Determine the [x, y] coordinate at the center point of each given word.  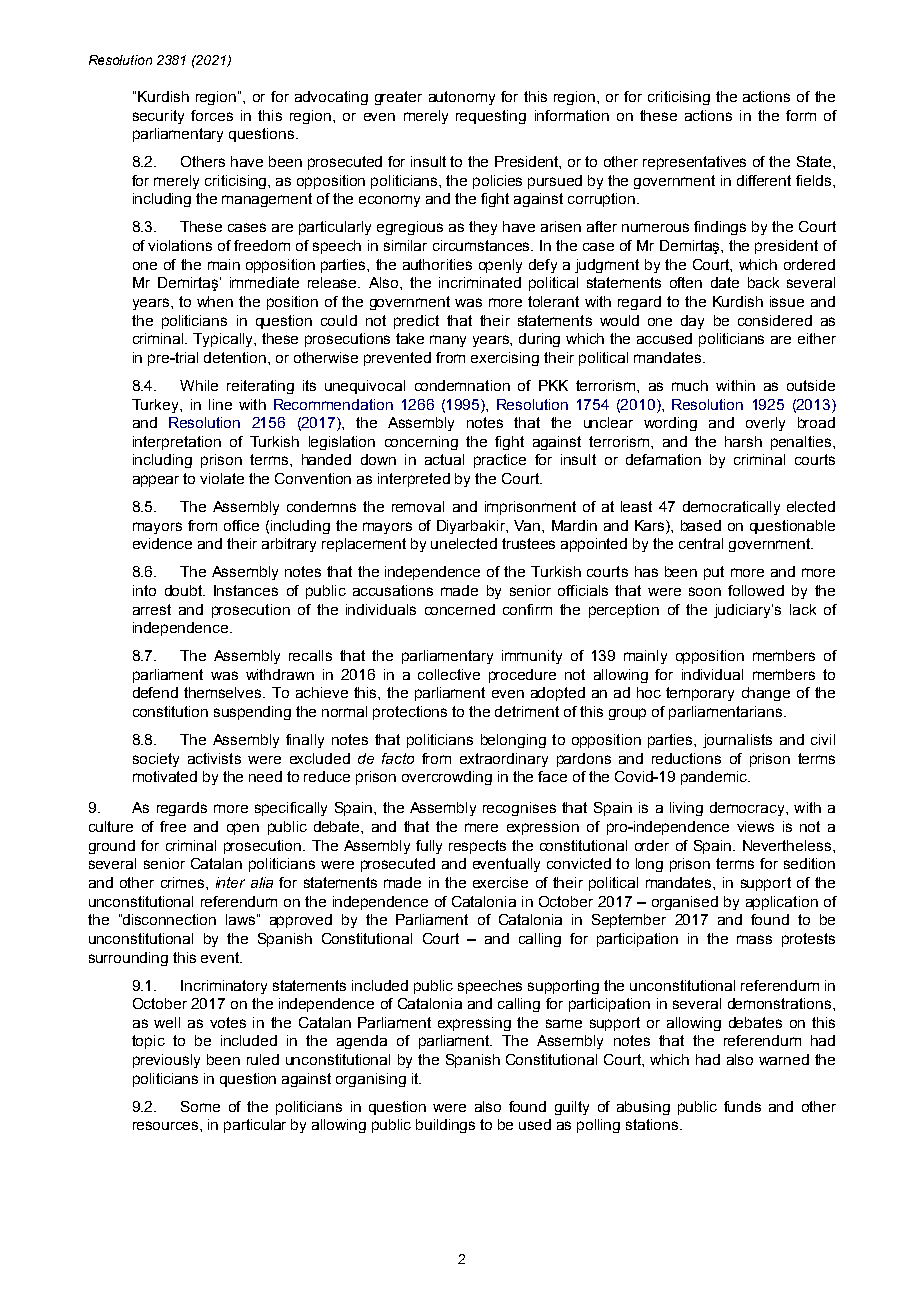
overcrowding [447, 778]
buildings [445, 1126]
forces [212, 115]
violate [222, 478]
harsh [743, 441]
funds [742, 1106]
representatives [694, 163]
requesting [491, 117]
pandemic [715, 778]
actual [444, 459]
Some [200, 1106]
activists [214, 758]
